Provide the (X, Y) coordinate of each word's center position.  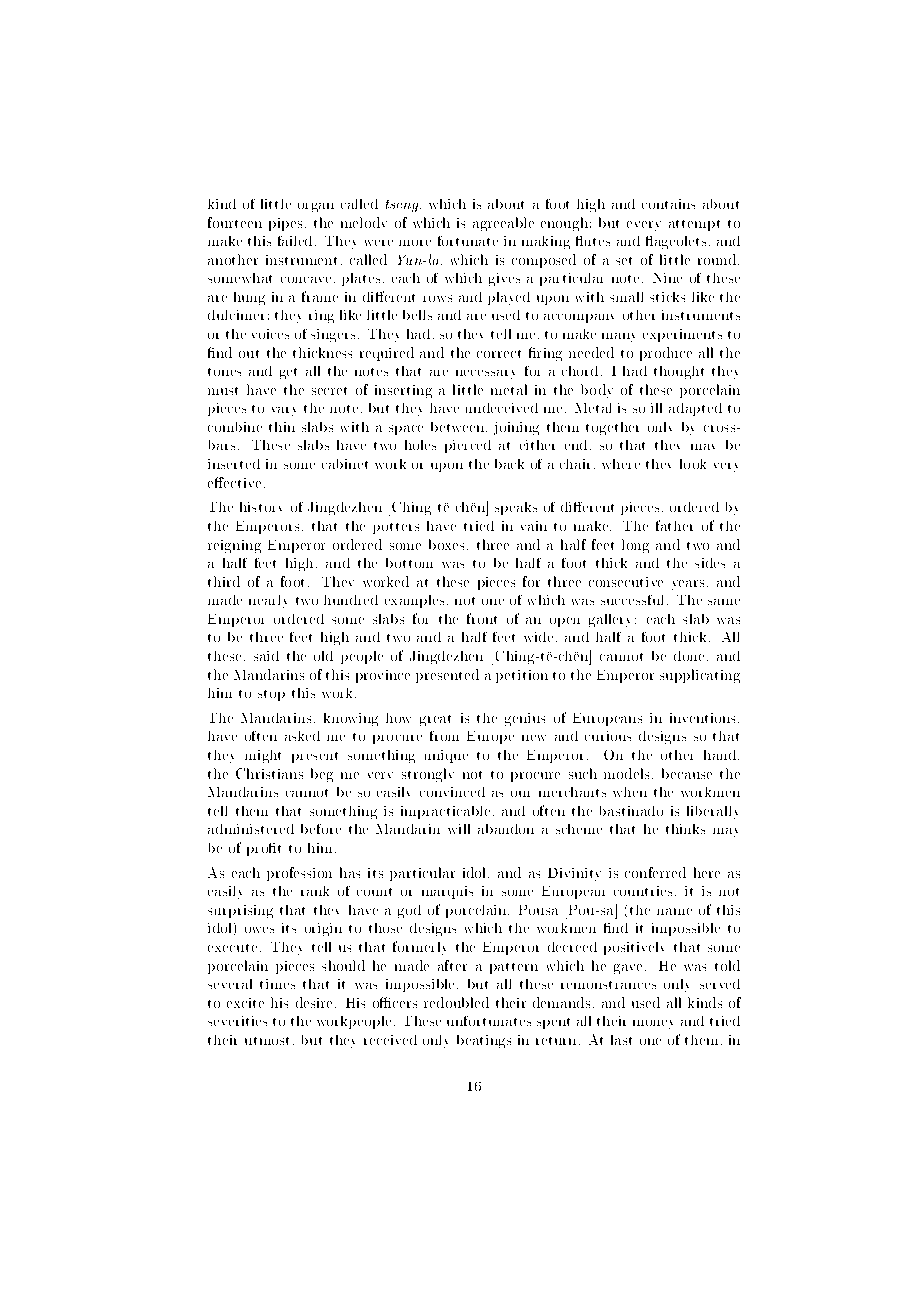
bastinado (631, 811)
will (459, 829)
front (482, 618)
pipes (285, 224)
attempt (694, 225)
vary (284, 411)
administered (251, 829)
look (693, 464)
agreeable (503, 224)
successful (632, 600)
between (459, 427)
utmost (267, 1041)
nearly (268, 601)
